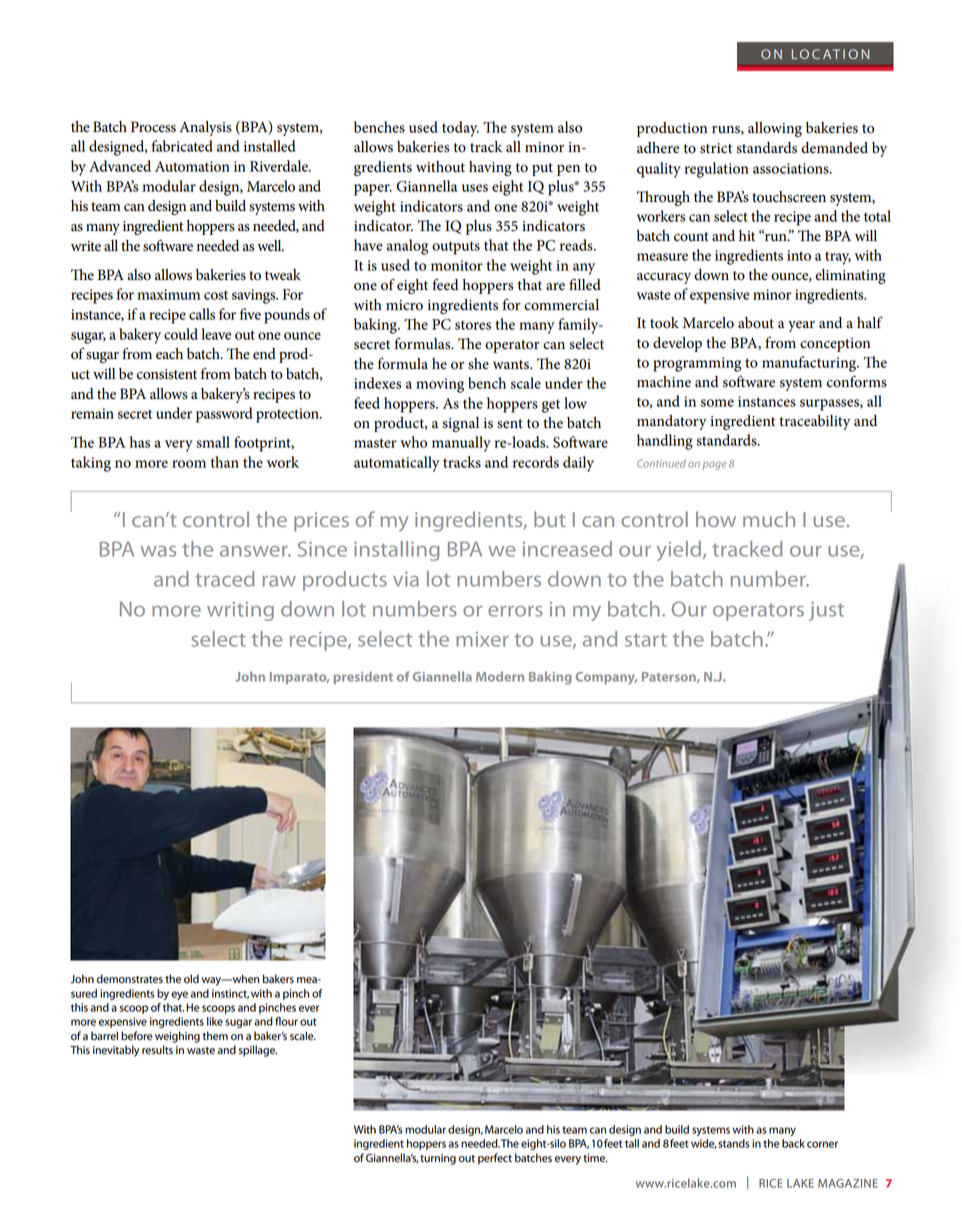 This page has width=962, height=1232. What do you see at coordinates (793, 1143) in the page?
I see `back` at bounding box center [793, 1143].
